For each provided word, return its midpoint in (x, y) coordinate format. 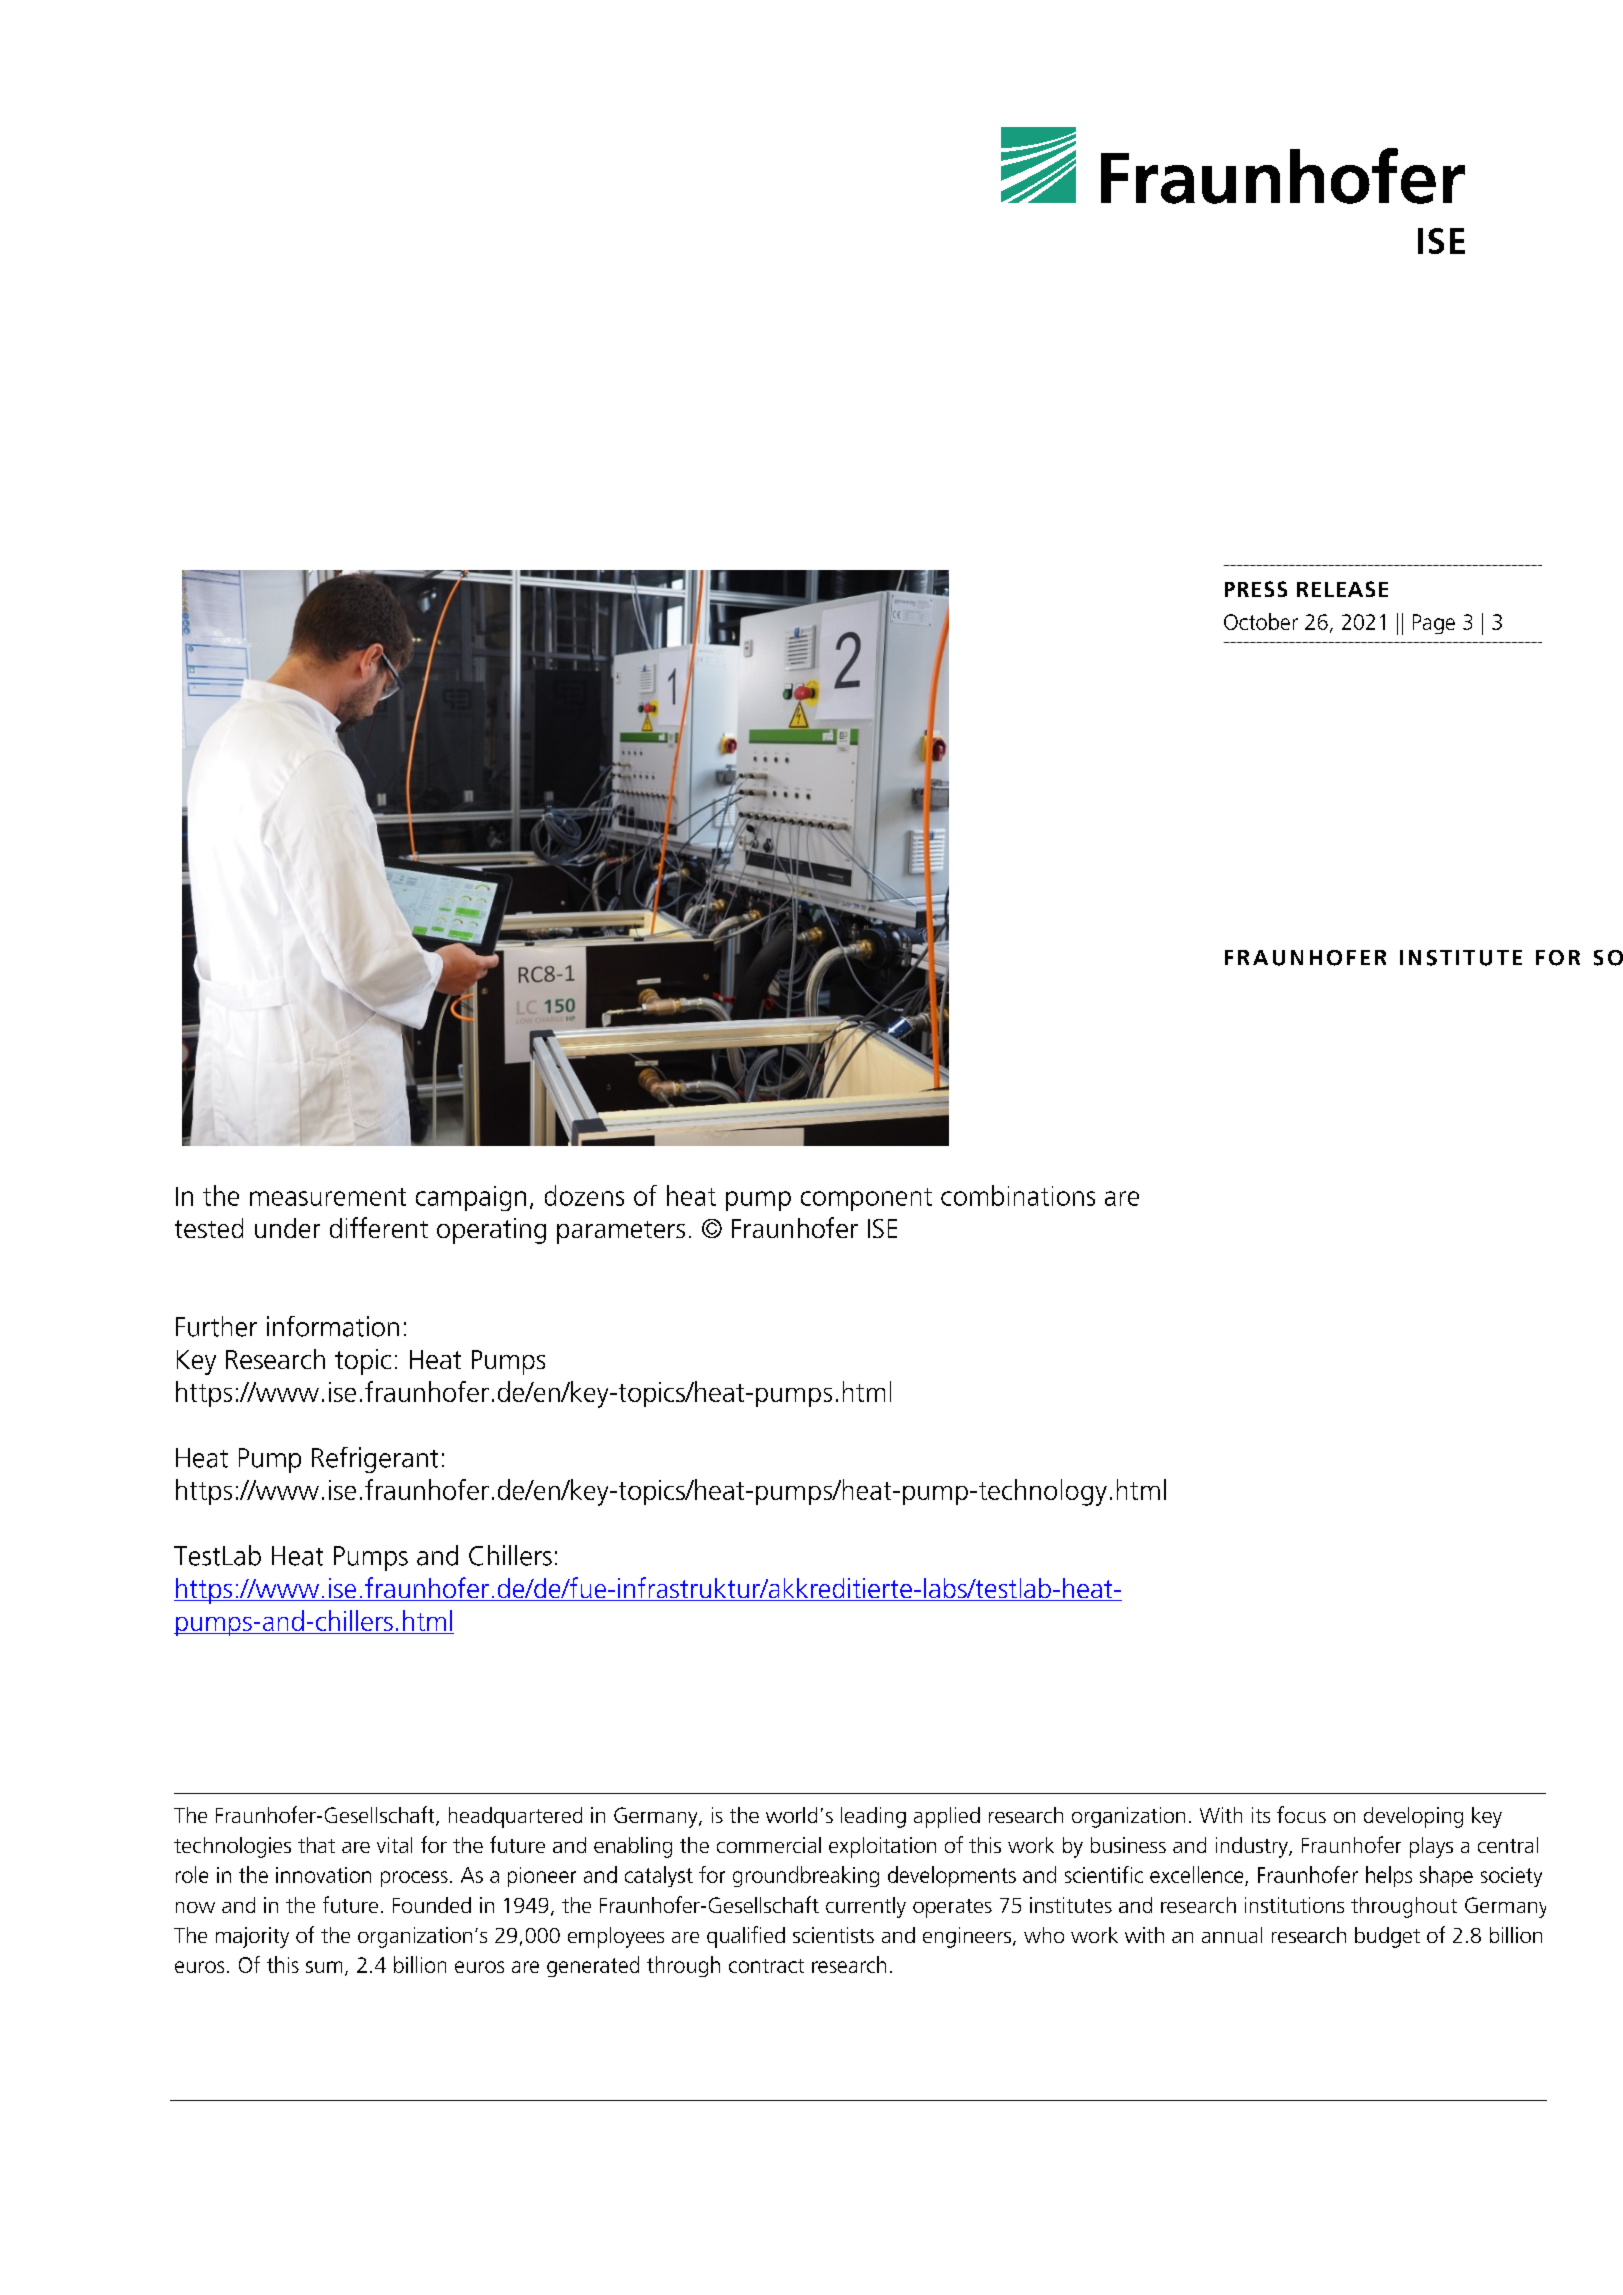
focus (1301, 1814)
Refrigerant (375, 1460)
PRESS (1256, 589)
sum (324, 1967)
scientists (833, 1935)
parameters (621, 1232)
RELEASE (1342, 589)
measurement (328, 1197)
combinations (1018, 1195)
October (1261, 621)
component (866, 1199)
